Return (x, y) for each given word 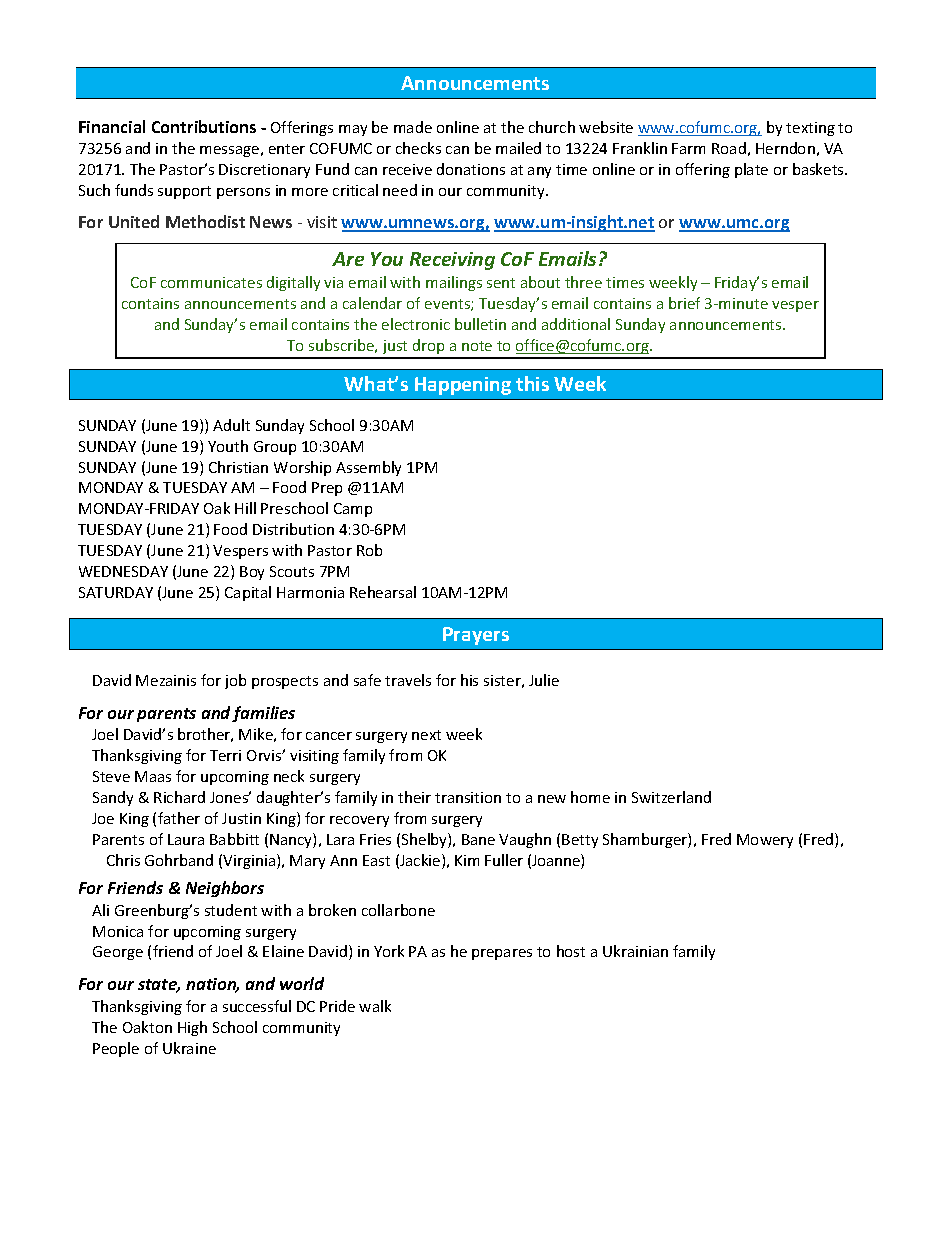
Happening (463, 386)
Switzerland (671, 797)
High (192, 1028)
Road (729, 148)
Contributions (204, 126)
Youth (228, 446)
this (532, 383)
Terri (225, 755)
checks (418, 148)
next (426, 735)
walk (375, 1006)
